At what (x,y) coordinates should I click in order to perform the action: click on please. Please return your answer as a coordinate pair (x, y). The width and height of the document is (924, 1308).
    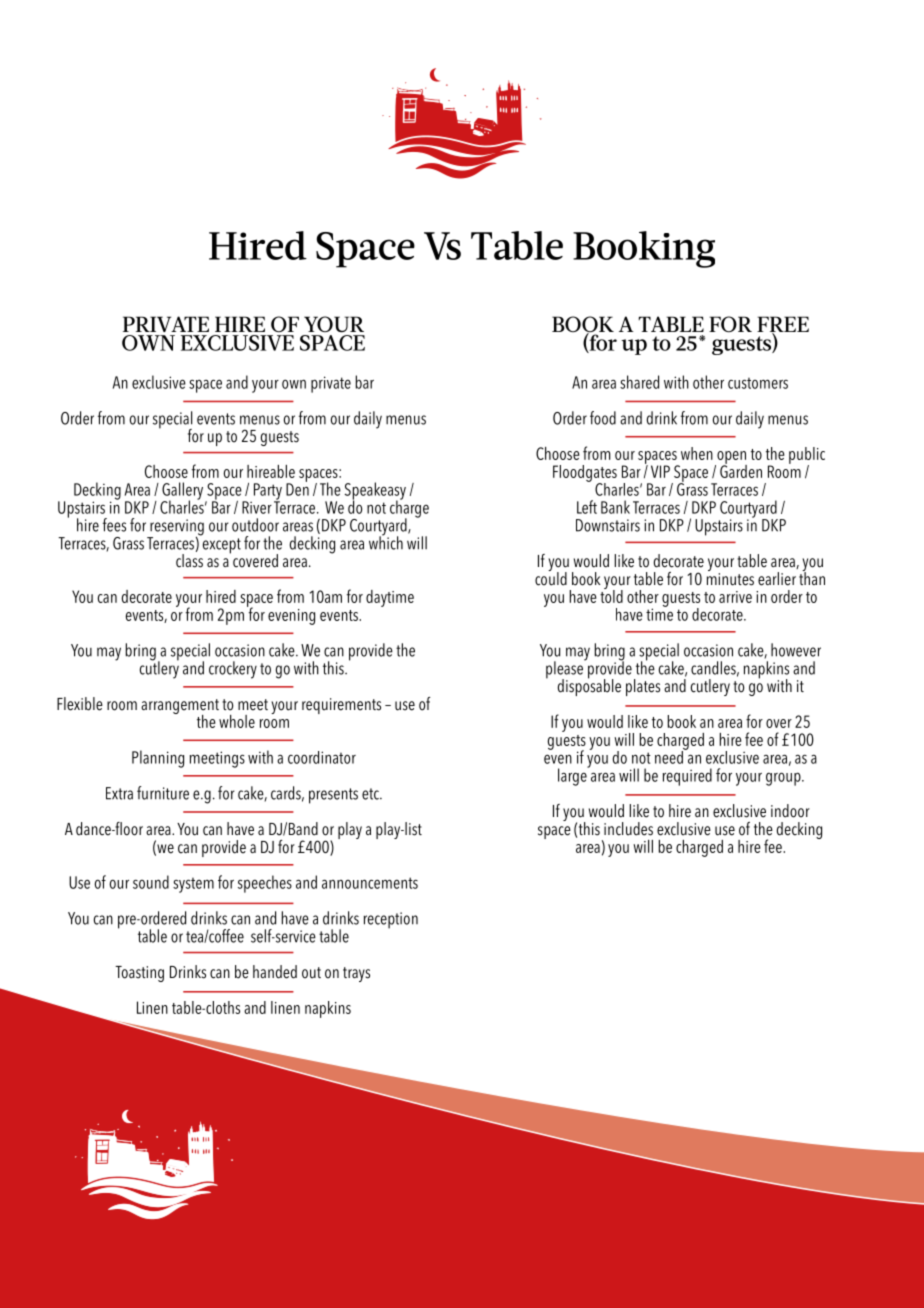
    Looking at the image, I should click on (565, 670).
